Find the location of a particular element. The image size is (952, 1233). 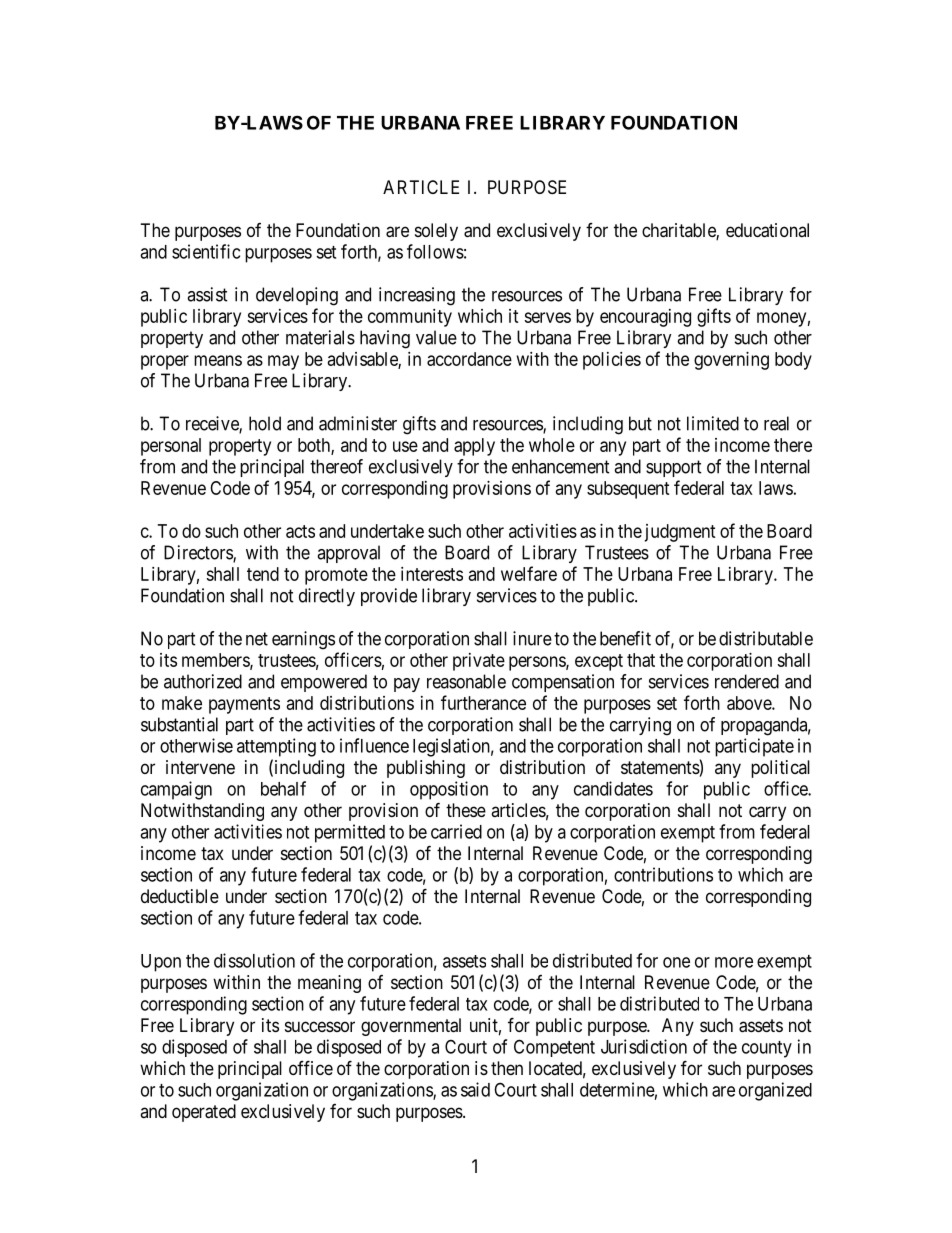

private is located at coordinates (479, 662).
